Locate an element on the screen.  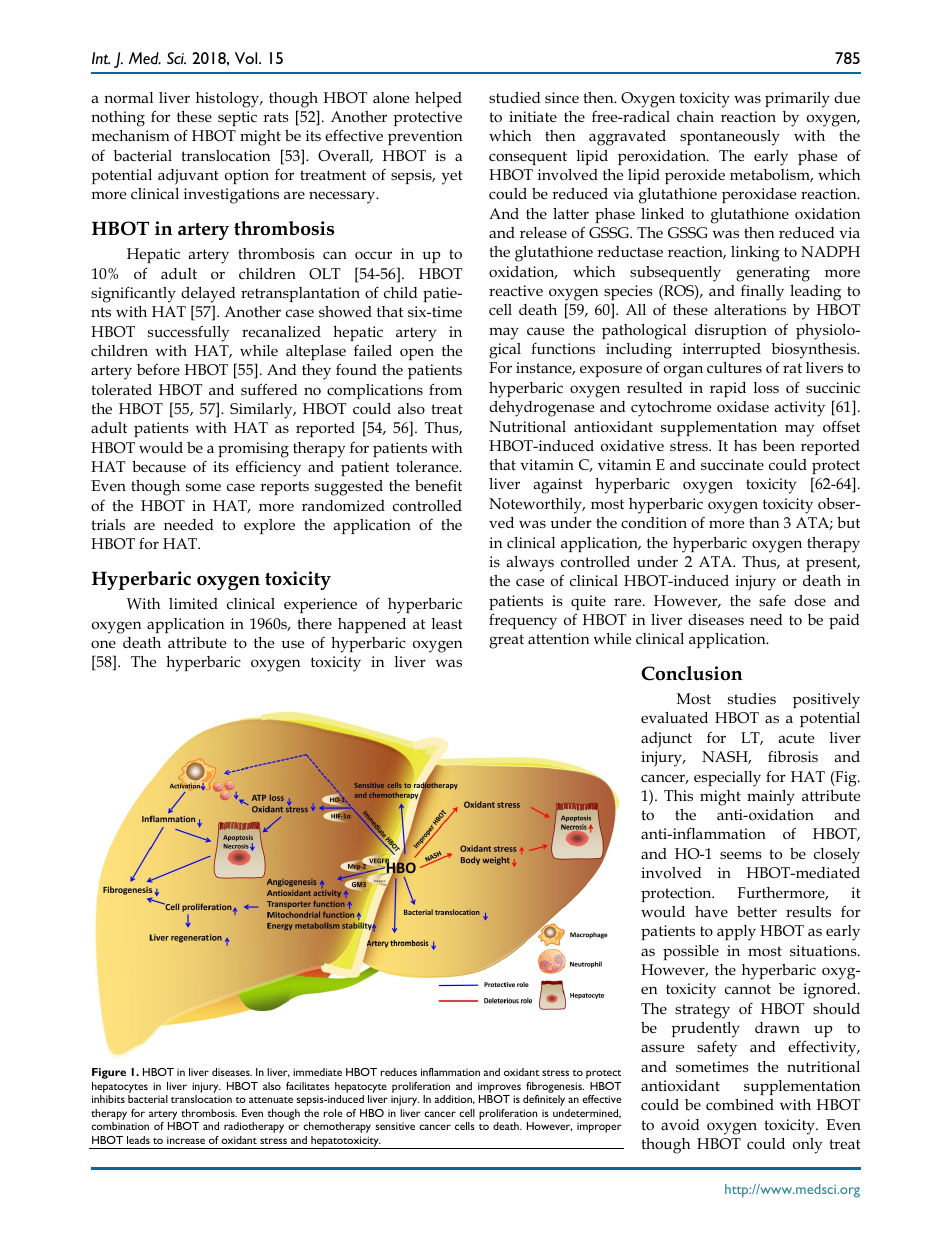
spontaneously is located at coordinates (730, 138).
